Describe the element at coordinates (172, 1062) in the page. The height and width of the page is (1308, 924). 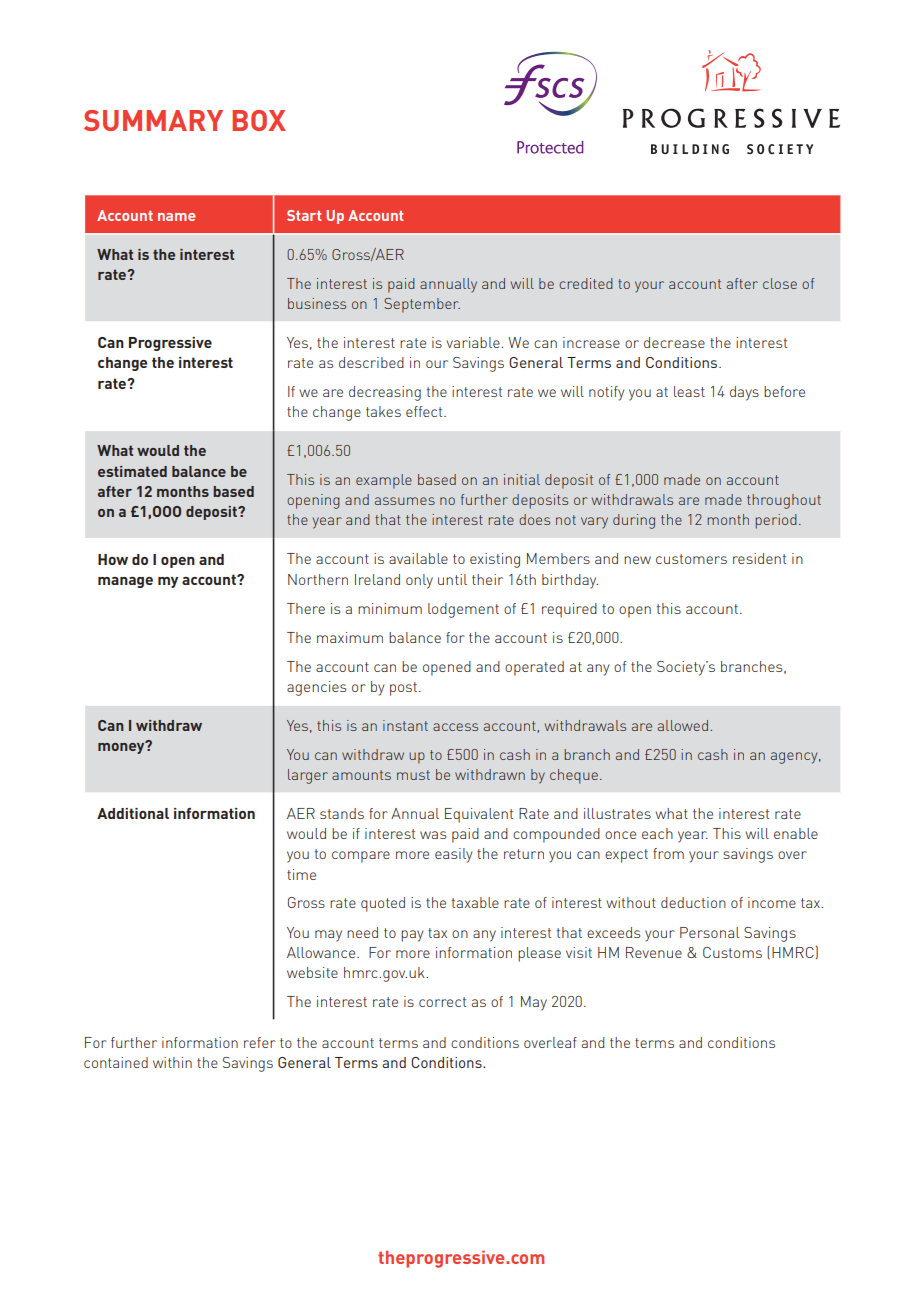
I see `within` at that location.
